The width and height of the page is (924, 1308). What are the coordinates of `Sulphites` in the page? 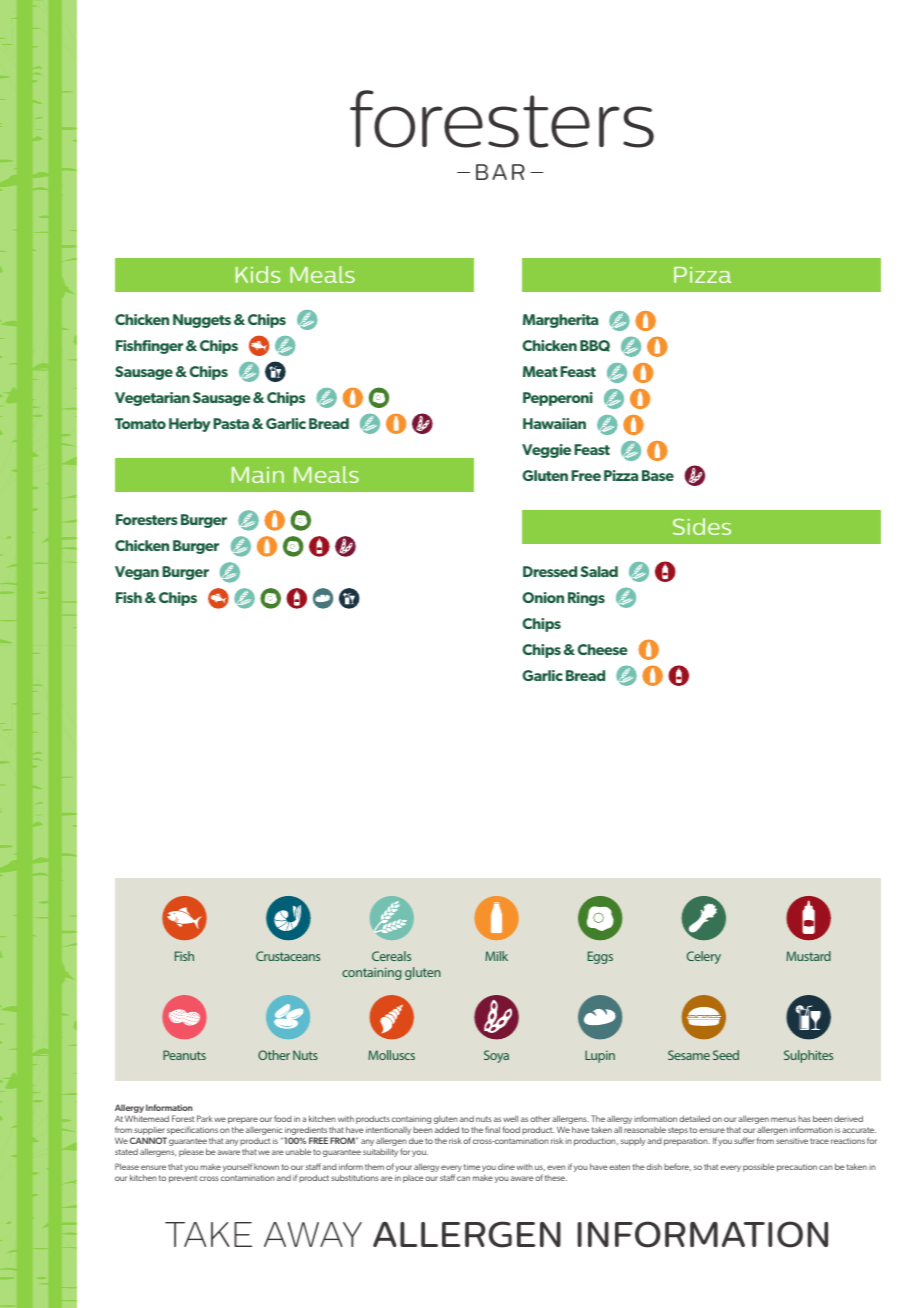 It's located at (808, 1056).
